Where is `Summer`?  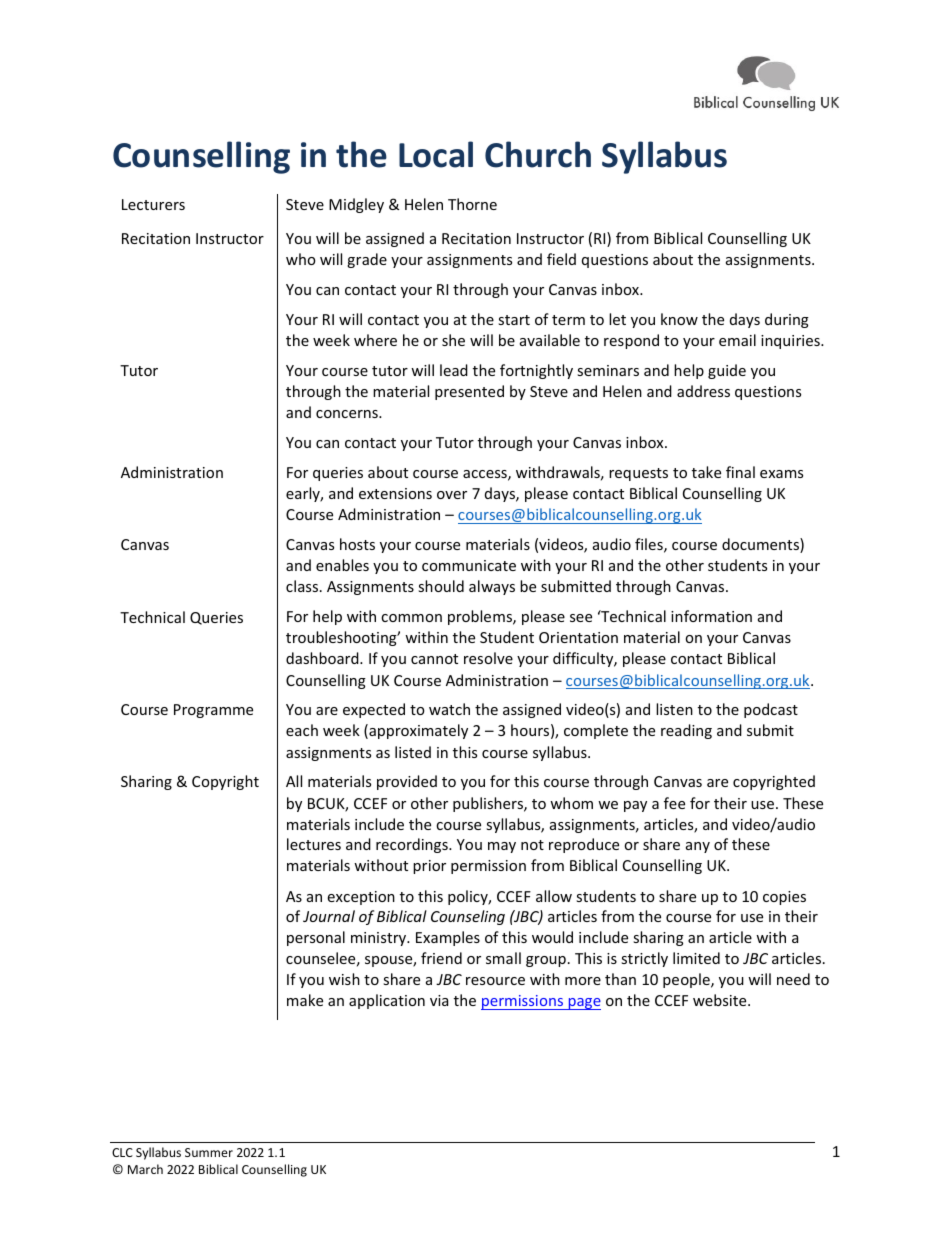 Summer is located at coordinates (209, 1152).
